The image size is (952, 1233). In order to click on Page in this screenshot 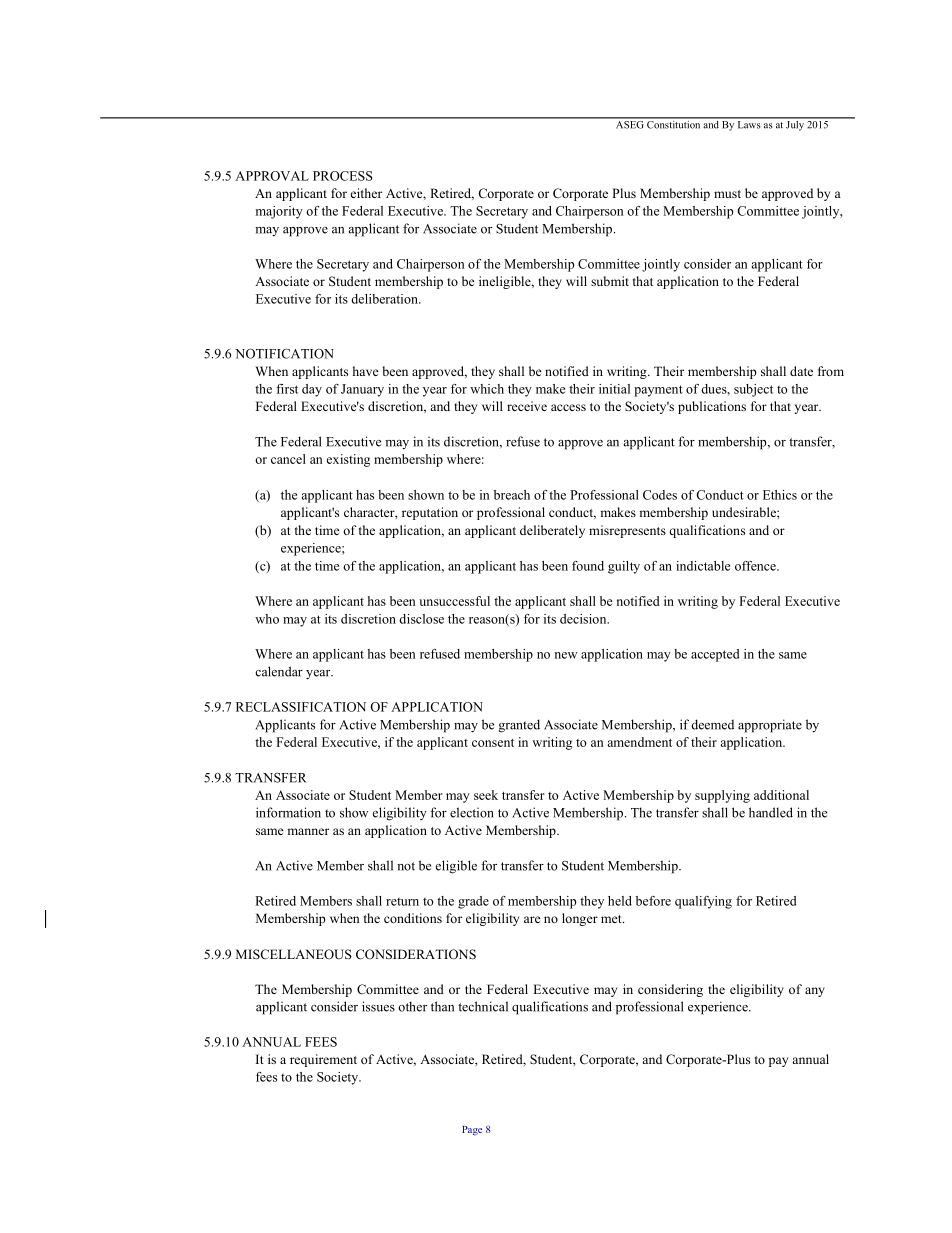, I will do `click(472, 1131)`.
